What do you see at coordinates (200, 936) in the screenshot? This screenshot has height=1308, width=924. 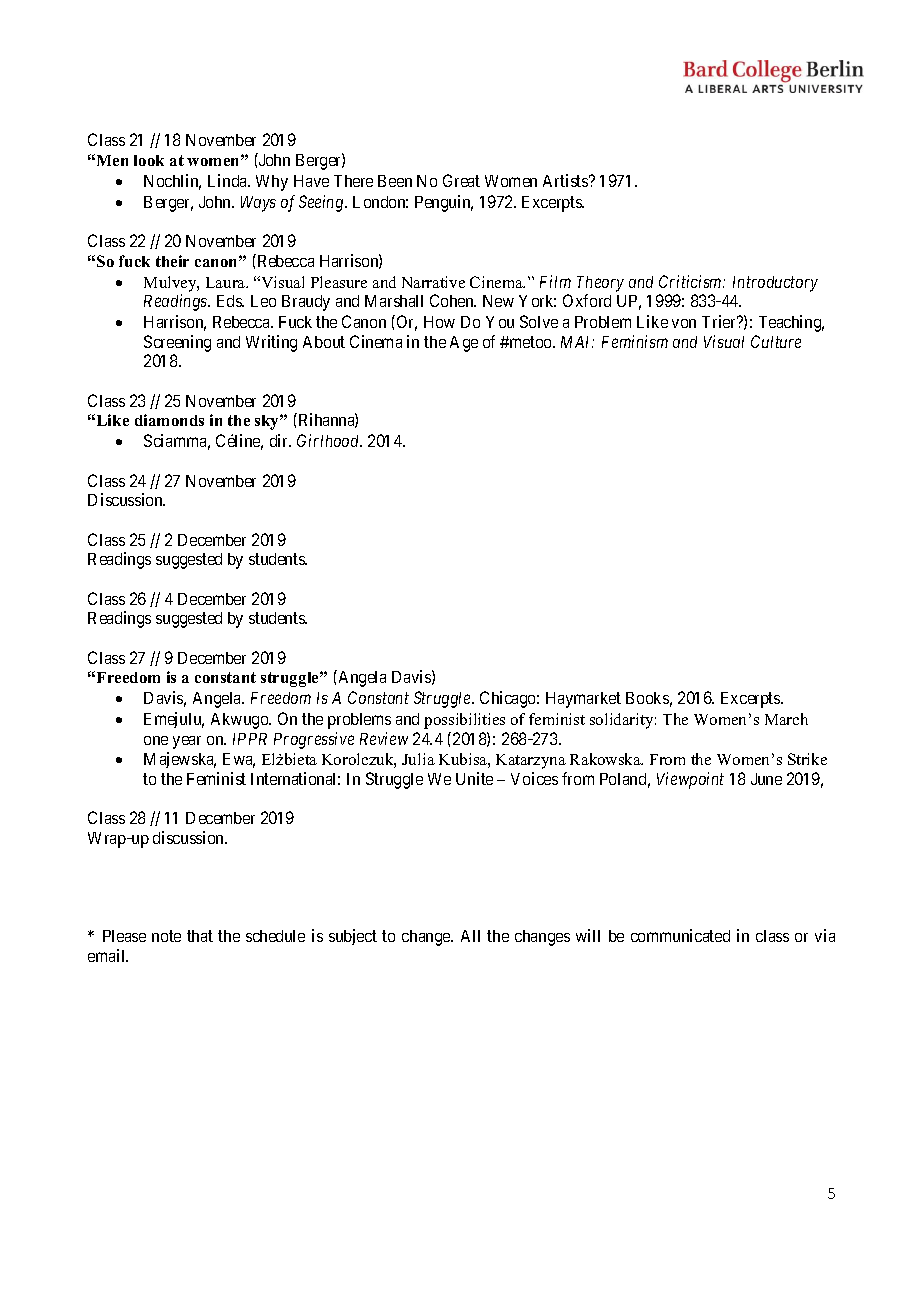 I see `that` at bounding box center [200, 936].
